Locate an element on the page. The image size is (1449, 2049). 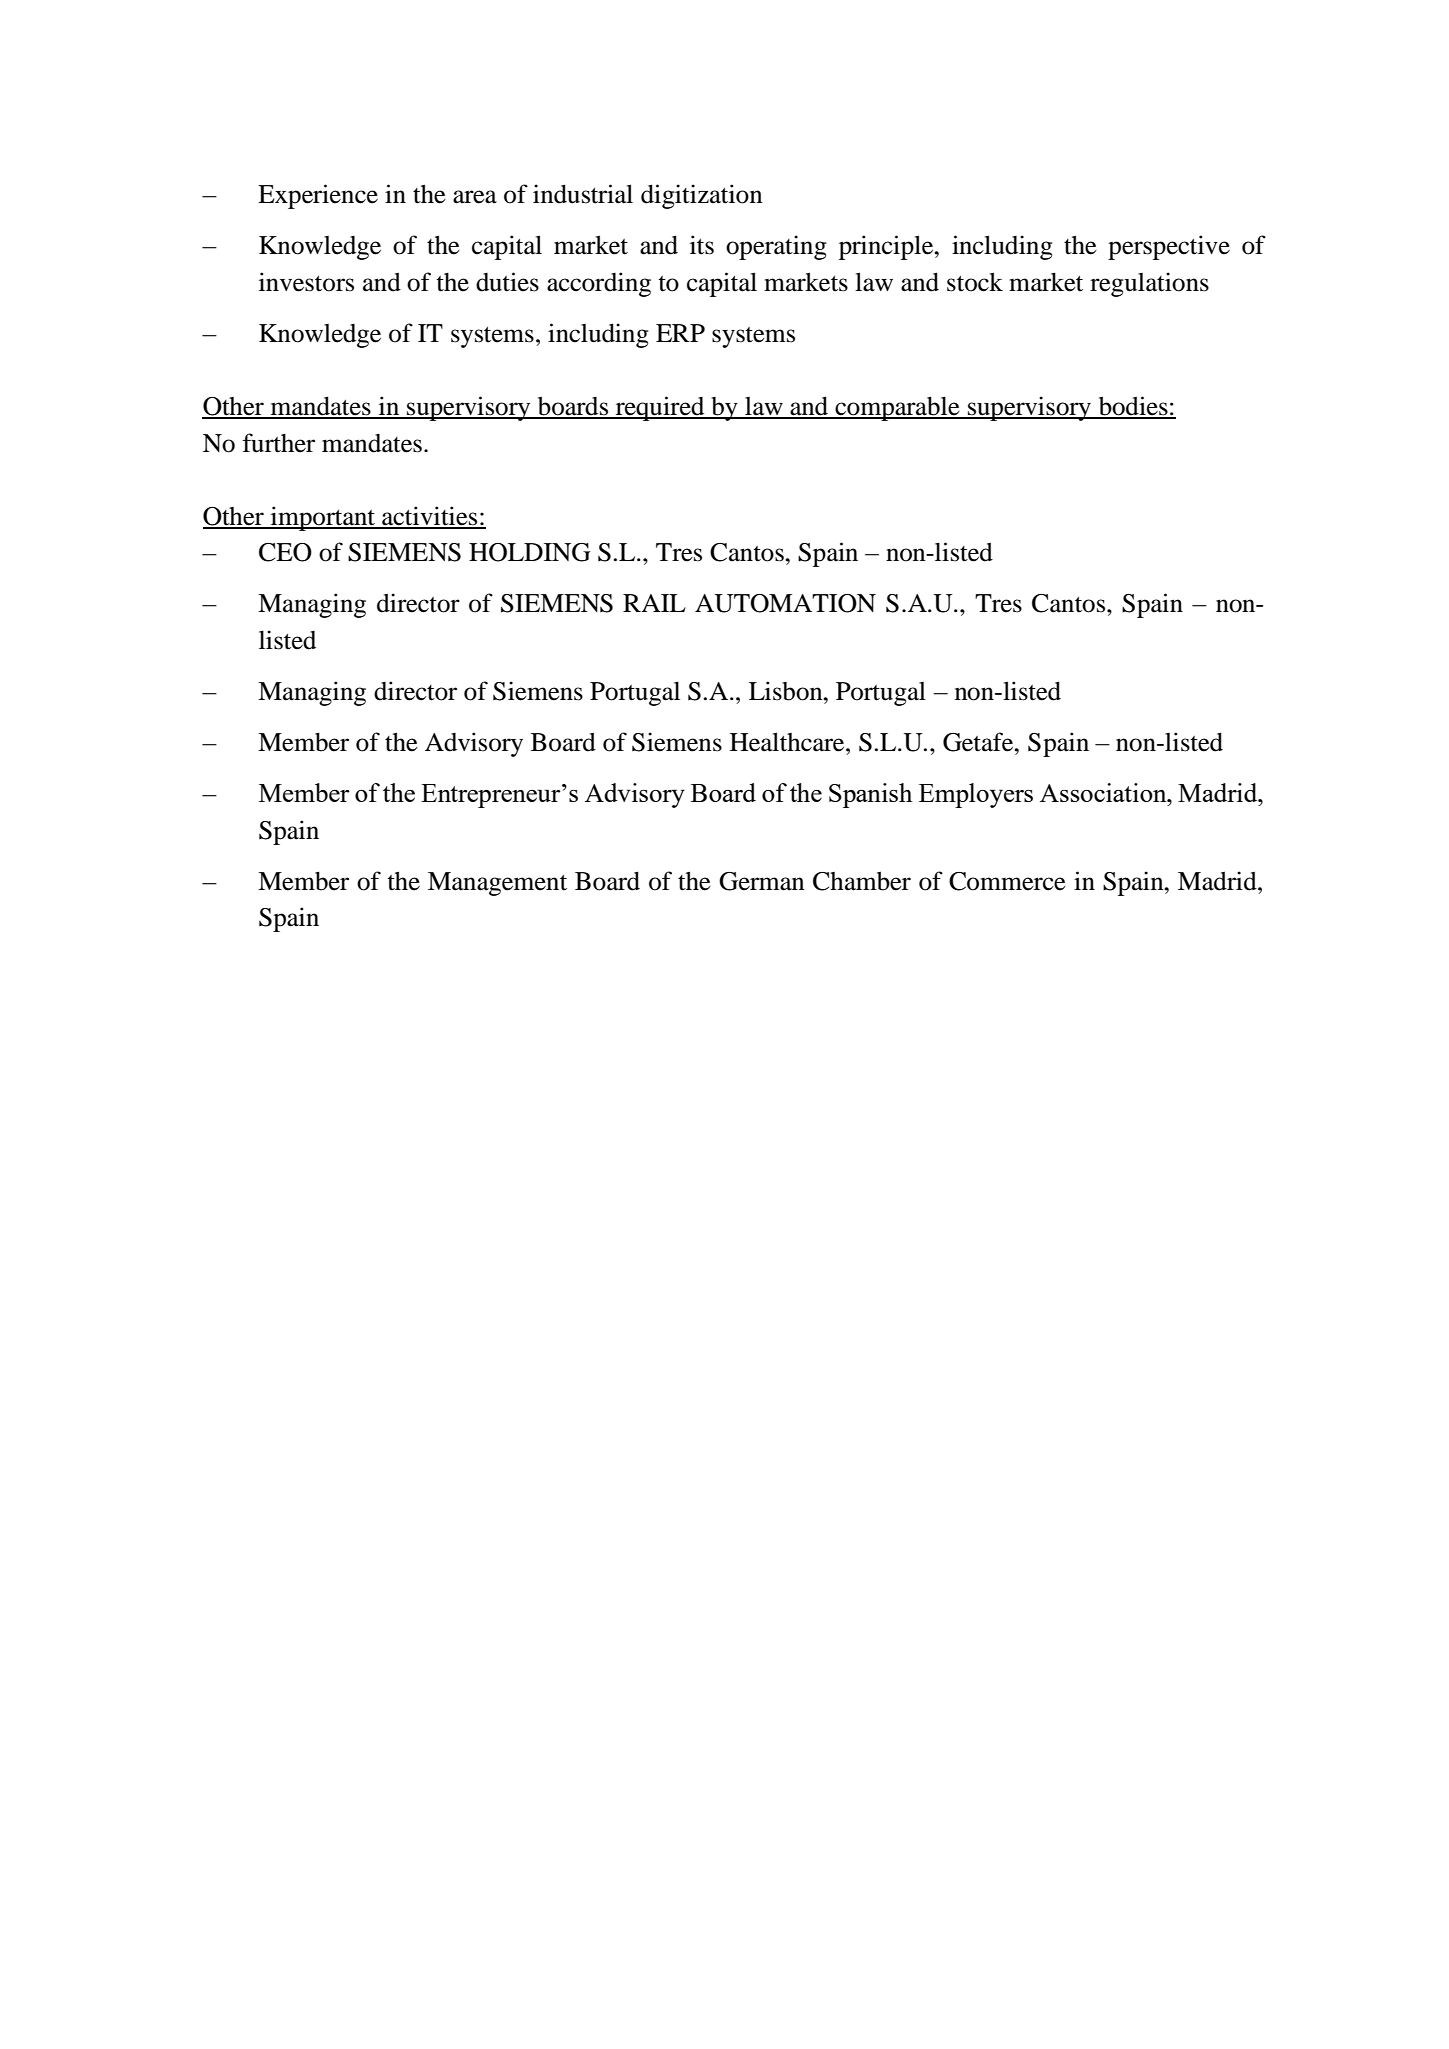
German is located at coordinates (762, 881).
